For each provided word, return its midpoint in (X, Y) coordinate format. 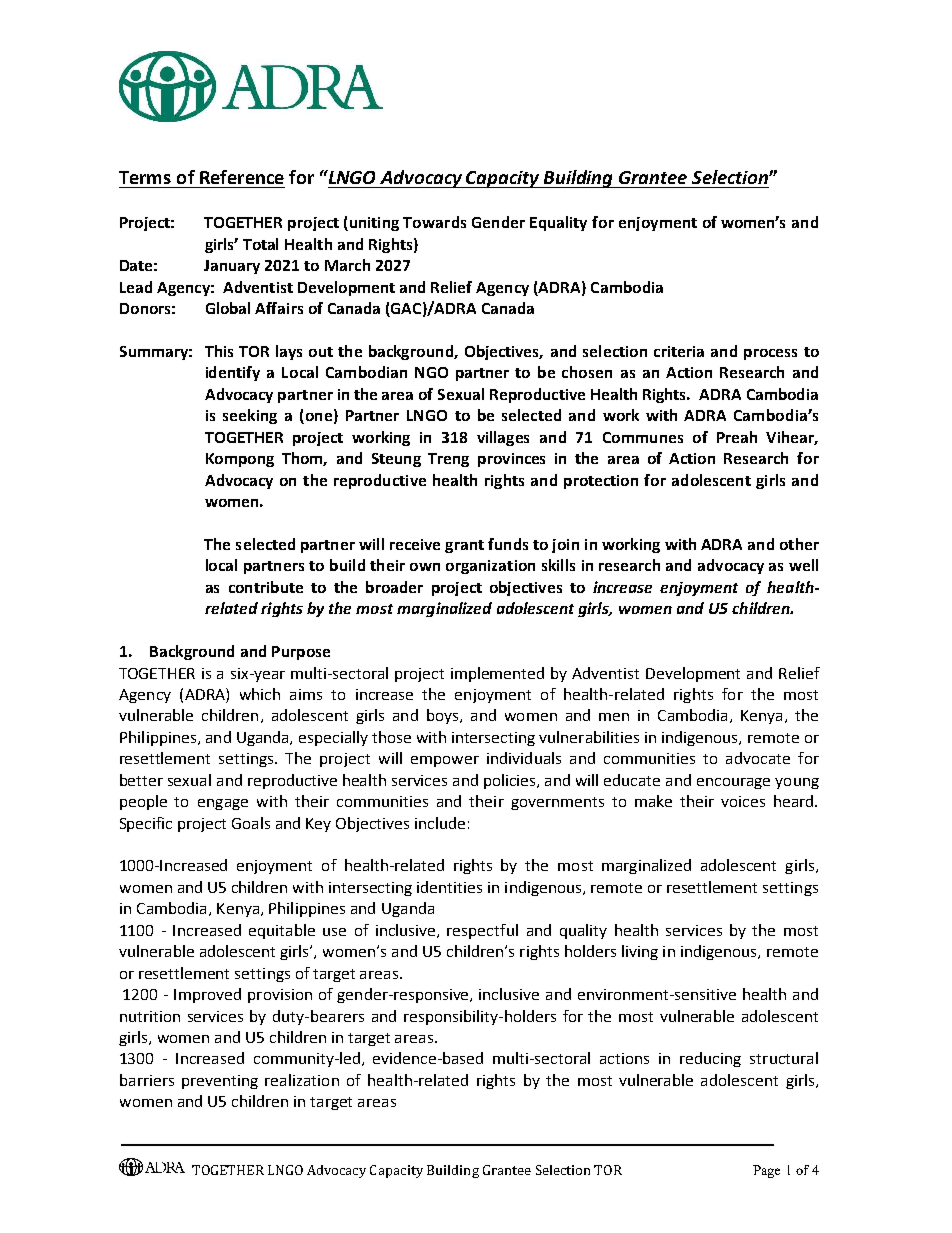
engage (223, 804)
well (803, 565)
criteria (679, 351)
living (640, 952)
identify (233, 373)
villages (503, 438)
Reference (242, 177)
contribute (266, 587)
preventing (220, 1082)
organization (490, 567)
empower (445, 761)
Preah (737, 437)
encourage (733, 783)
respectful (482, 931)
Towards (434, 222)
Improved (207, 995)
